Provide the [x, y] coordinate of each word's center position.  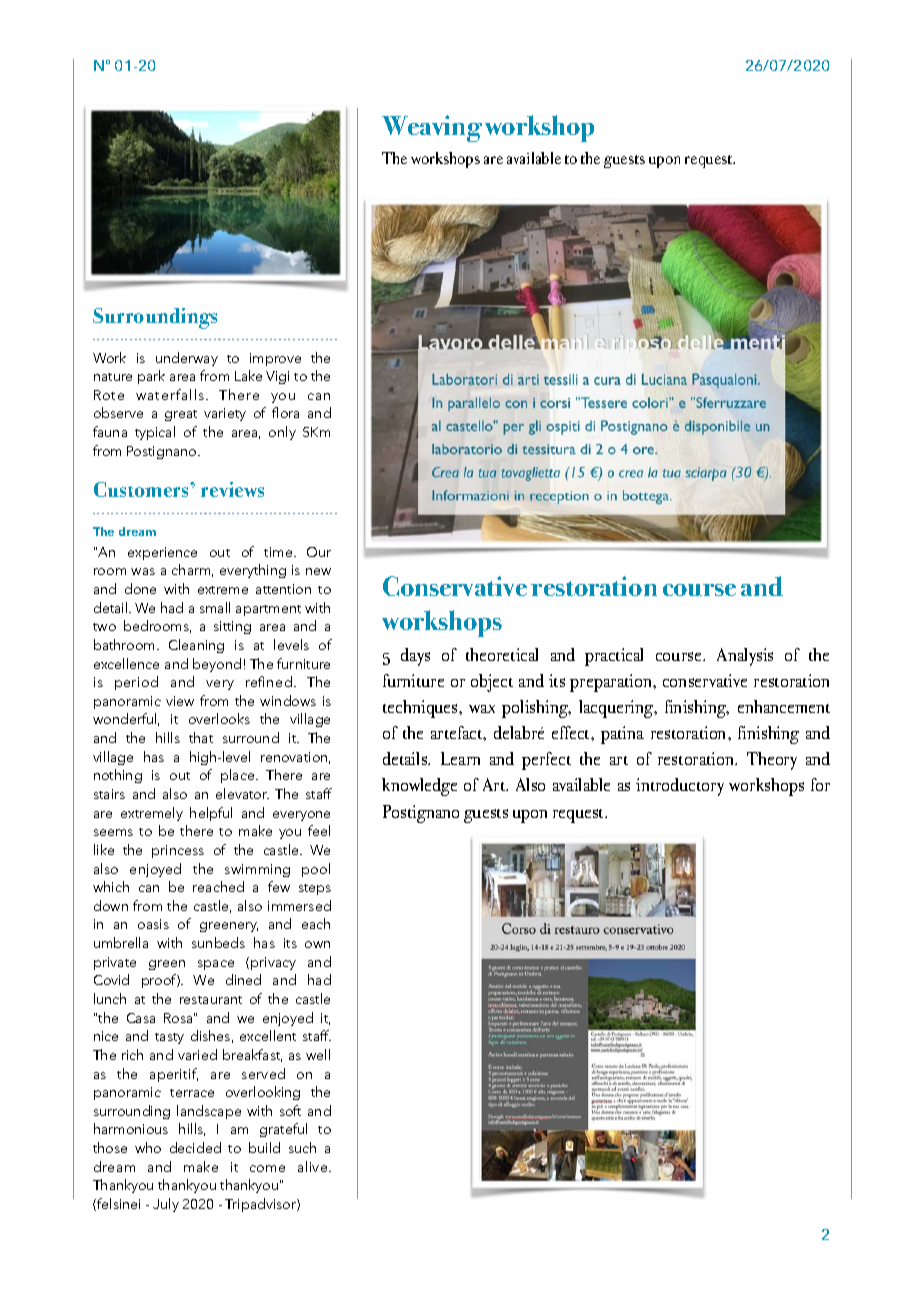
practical [614, 657]
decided [195, 1147]
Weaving [432, 128]
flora [285, 412]
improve [275, 359]
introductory [680, 787]
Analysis [745, 657]
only [282, 433]
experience [162, 553]
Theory [772, 761]
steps [315, 889]
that [201, 737]
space [216, 965]
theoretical [502, 654]
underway [187, 359]
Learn [460, 758]
